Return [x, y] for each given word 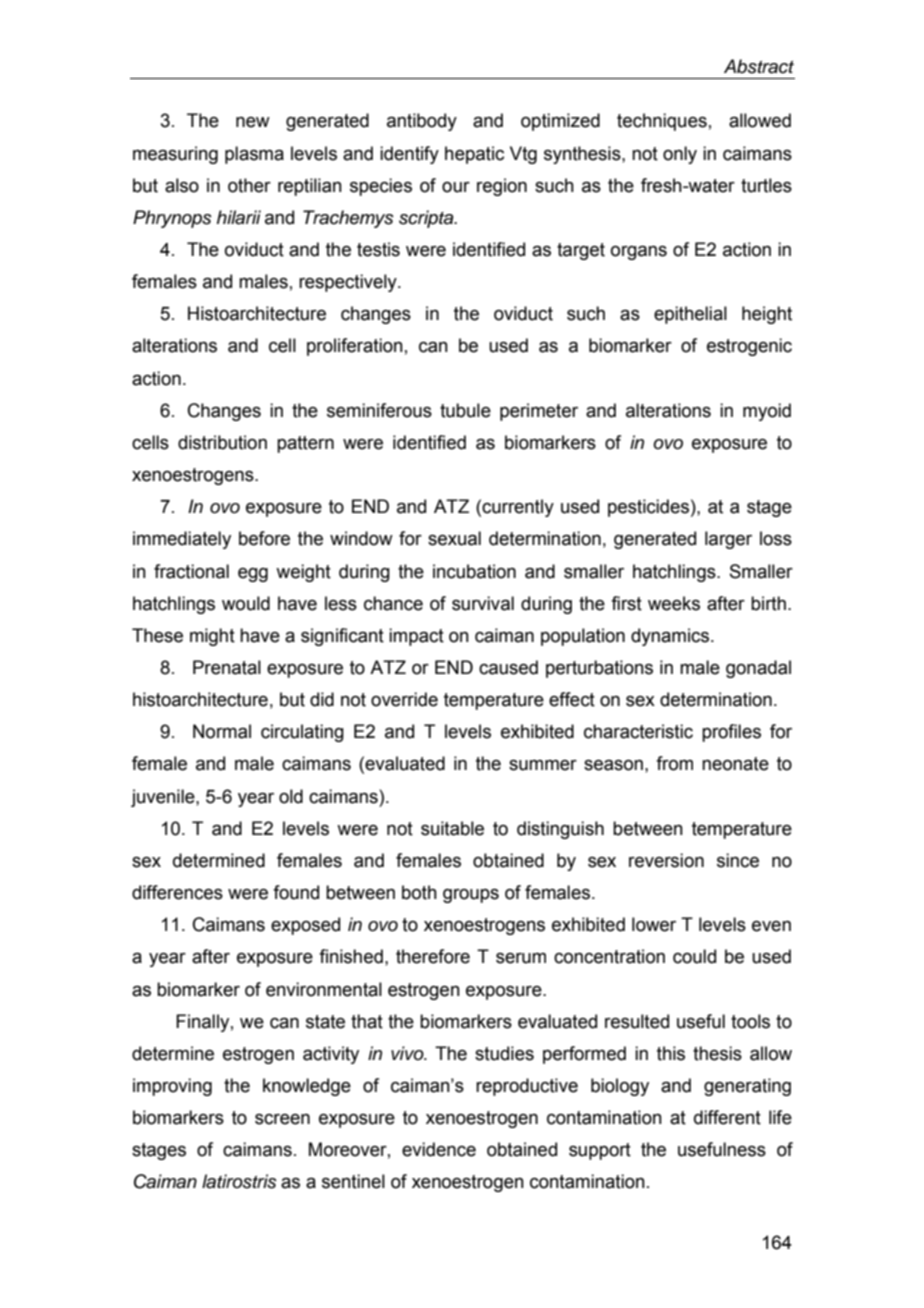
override [404, 699]
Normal [222, 731]
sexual [454, 538]
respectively [349, 283]
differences [177, 892]
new [253, 122]
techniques [662, 122]
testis [378, 249]
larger [728, 540]
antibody [422, 122]
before [264, 538]
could [694, 956]
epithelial [690, 315]
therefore [433, 956]
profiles [731, 733]
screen [282, 1119]
